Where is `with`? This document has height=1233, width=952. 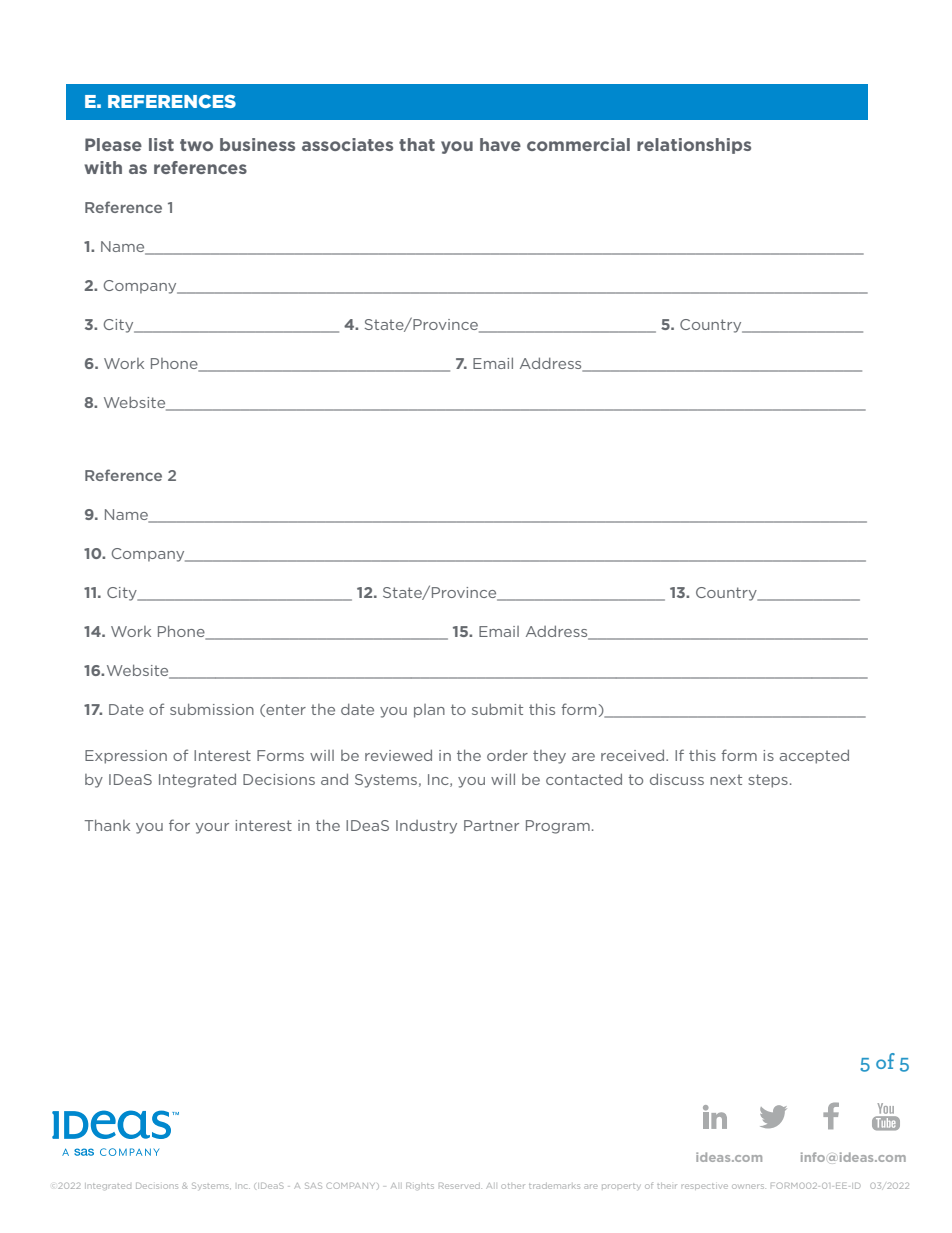 with is located at coordinates (103, 167).
